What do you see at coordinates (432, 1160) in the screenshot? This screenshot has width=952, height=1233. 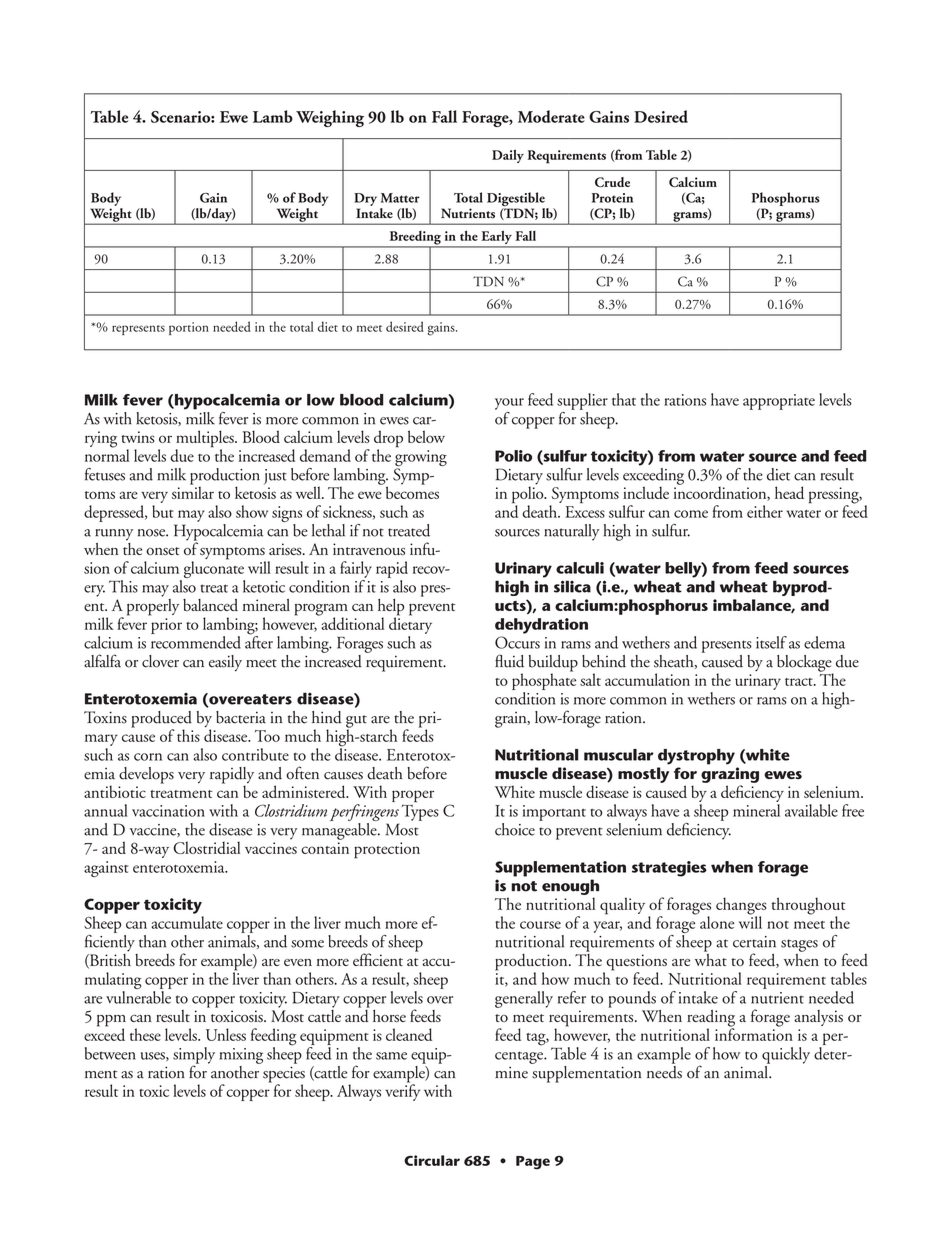 I see `Circular` at bounding box center [432, 1160].
